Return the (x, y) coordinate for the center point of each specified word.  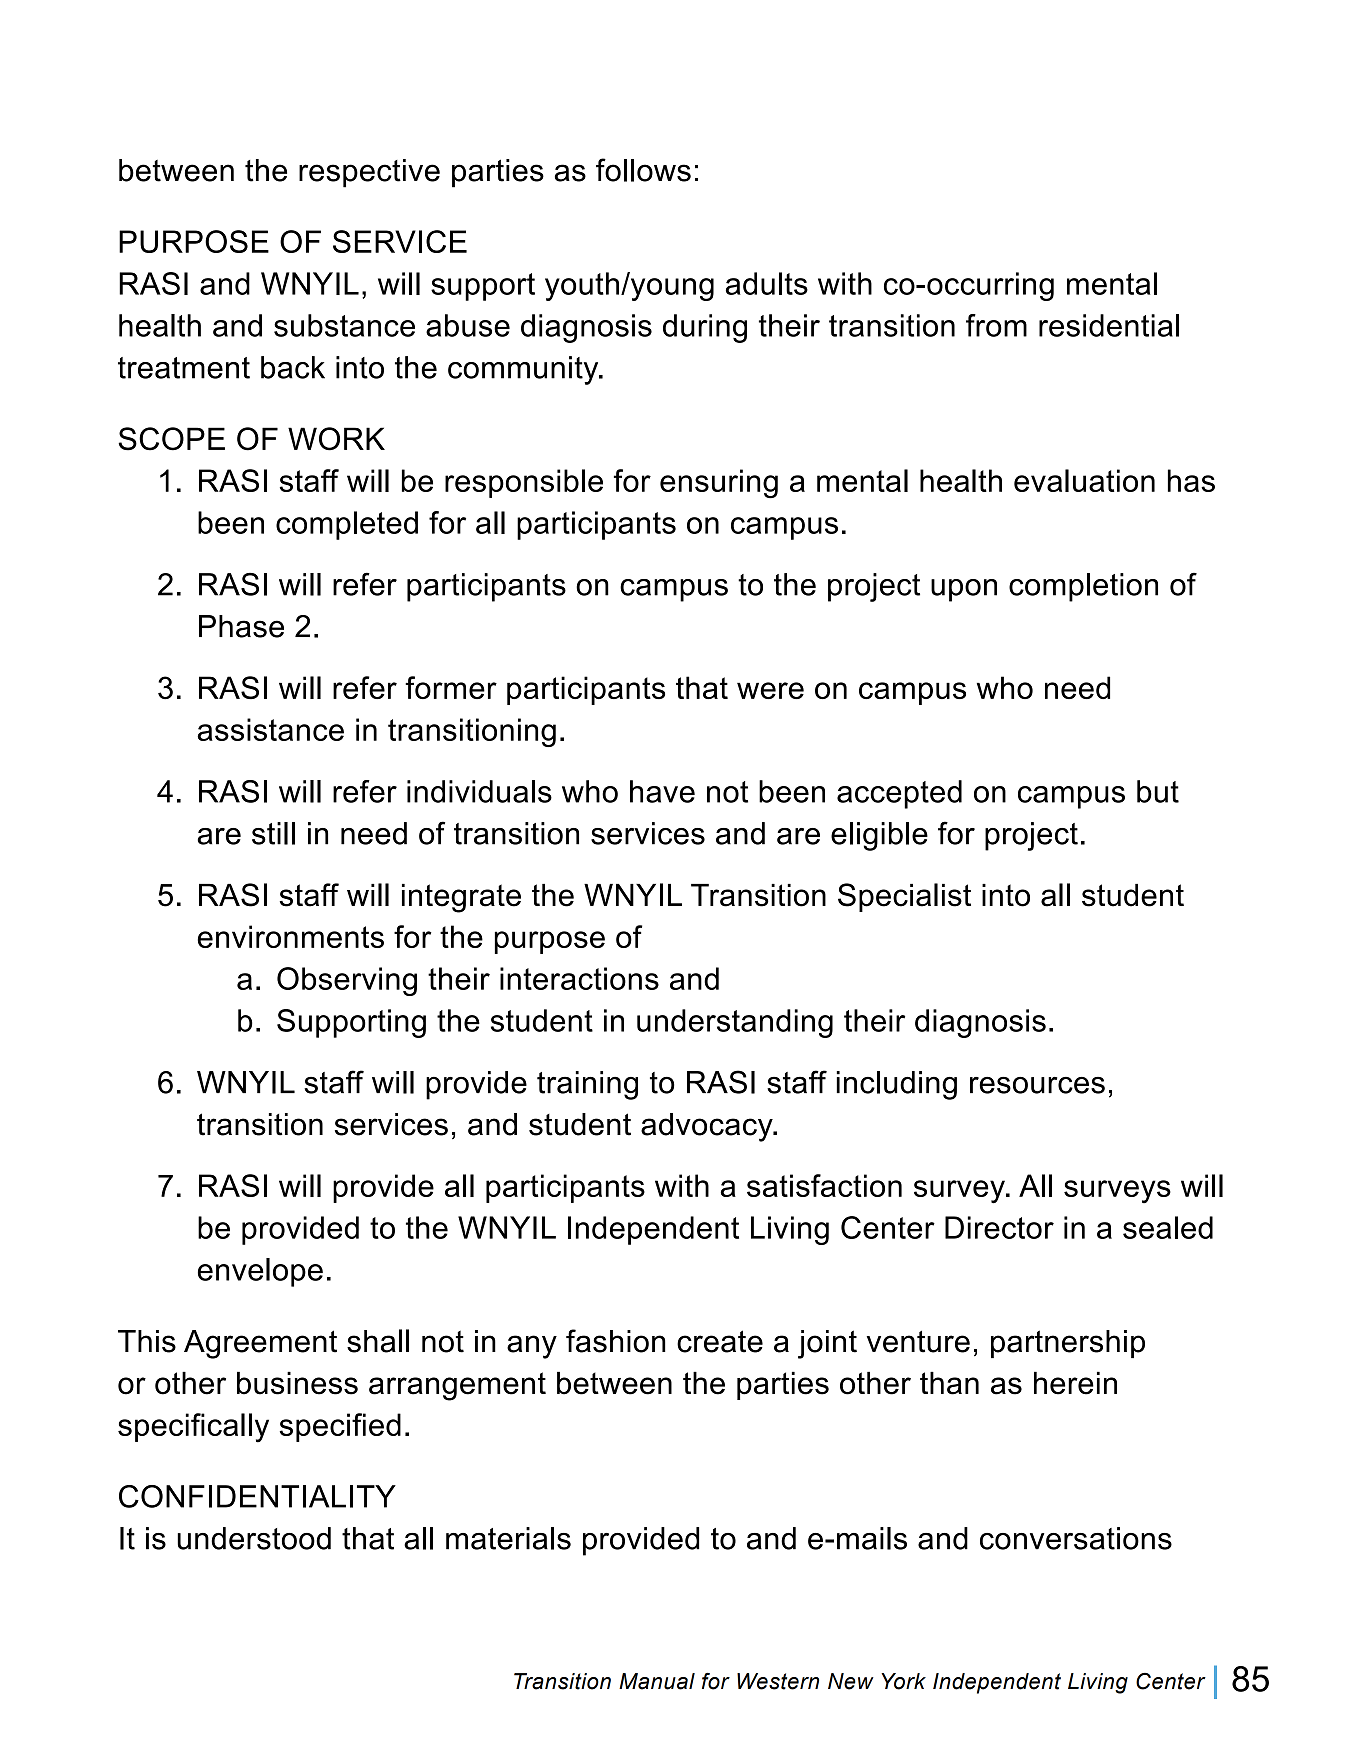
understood (254, 1538)
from (996, 325)
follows (643, 170)
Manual (657, 1681)
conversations (1076, 1538)
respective (369, 173)
